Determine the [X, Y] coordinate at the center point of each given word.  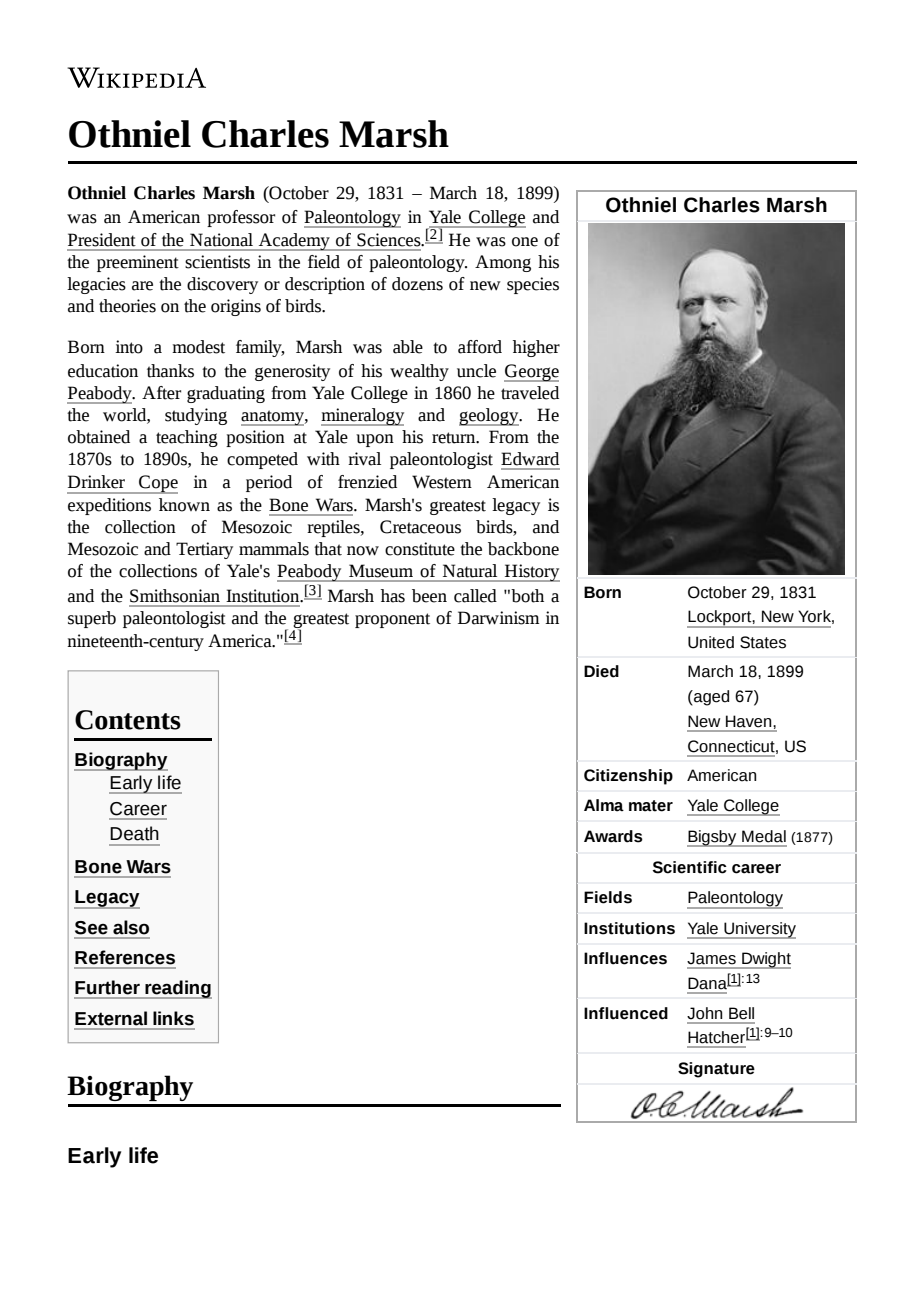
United [711, 642]
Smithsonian [175, 596]
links [173, 1018]
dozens [417, 284]
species [533, 285]
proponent [392, 620]
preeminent [138, 263]
